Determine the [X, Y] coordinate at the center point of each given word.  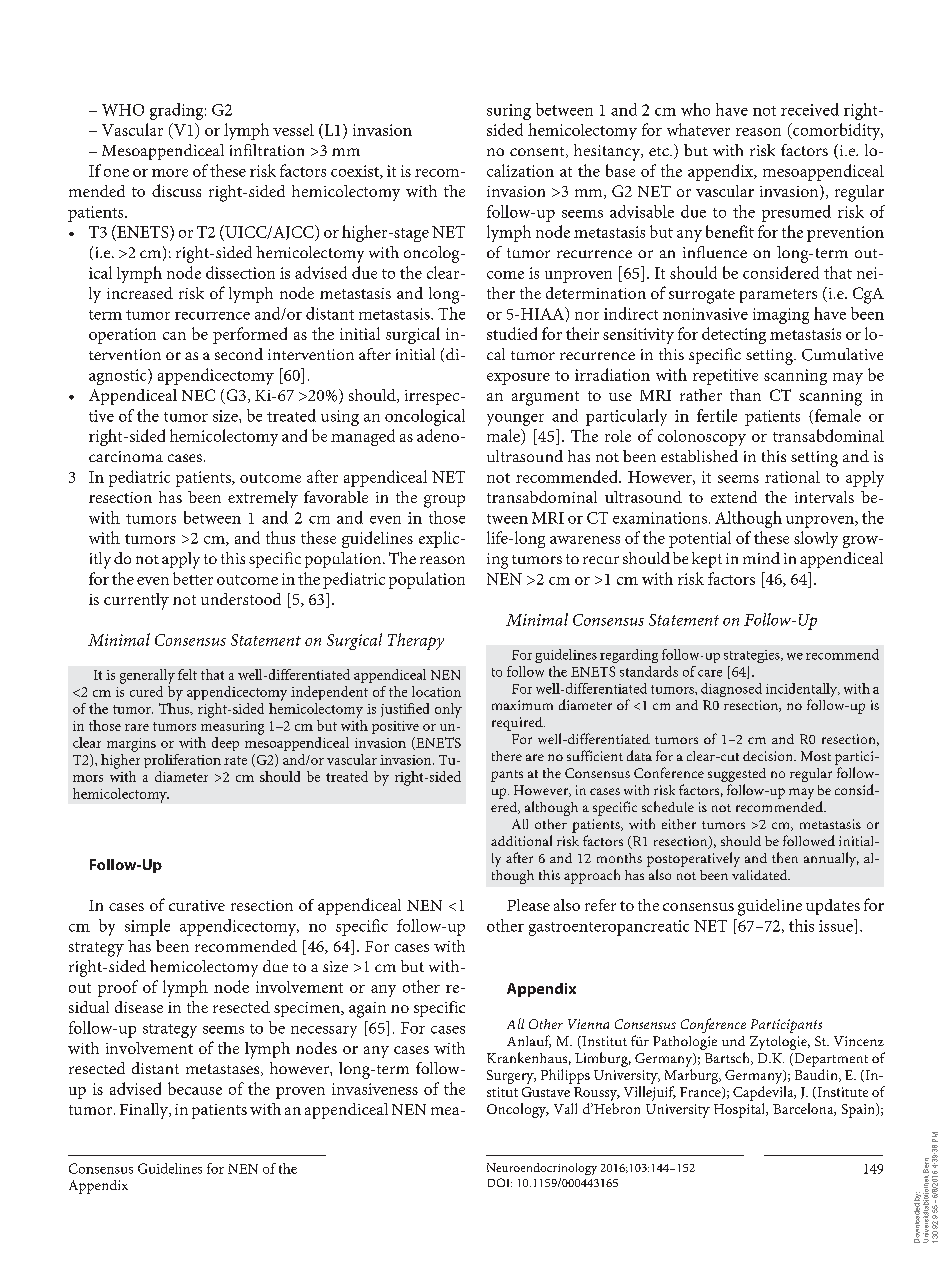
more [170, 173]
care [710, 673]
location [436, 691]
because [195, 1088]
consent [538, 152]
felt [187, 674]
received [810, 109]
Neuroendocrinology [542, 1169]
